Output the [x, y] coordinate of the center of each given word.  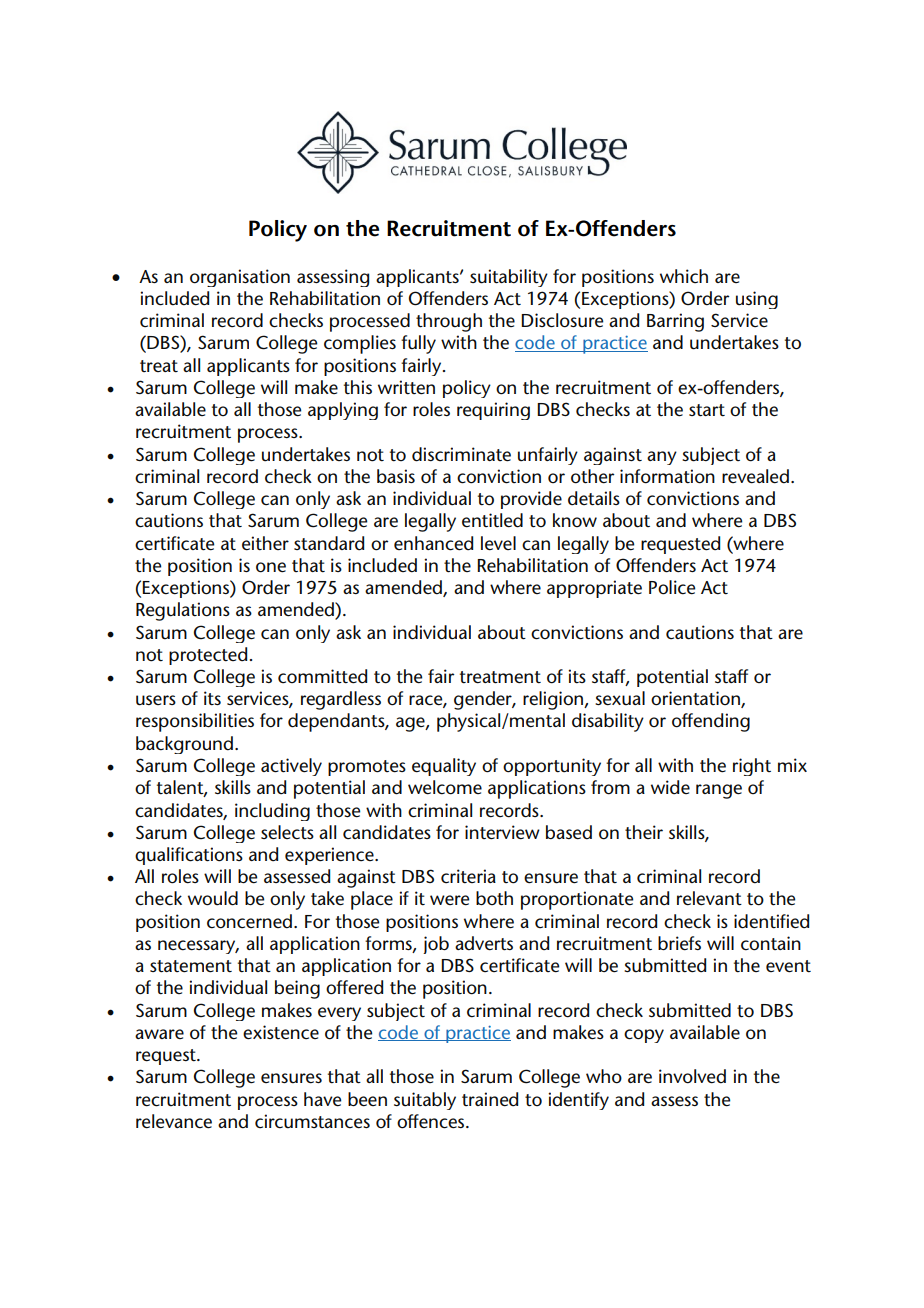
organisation [240, 278]
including [272, 812]
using [757, 300]
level [498, 543]
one [271, 567]
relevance [174, 1121]
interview [502, 832]
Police [672, 587]
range [719, 791]
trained [490, 1099]
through [449, 322]
